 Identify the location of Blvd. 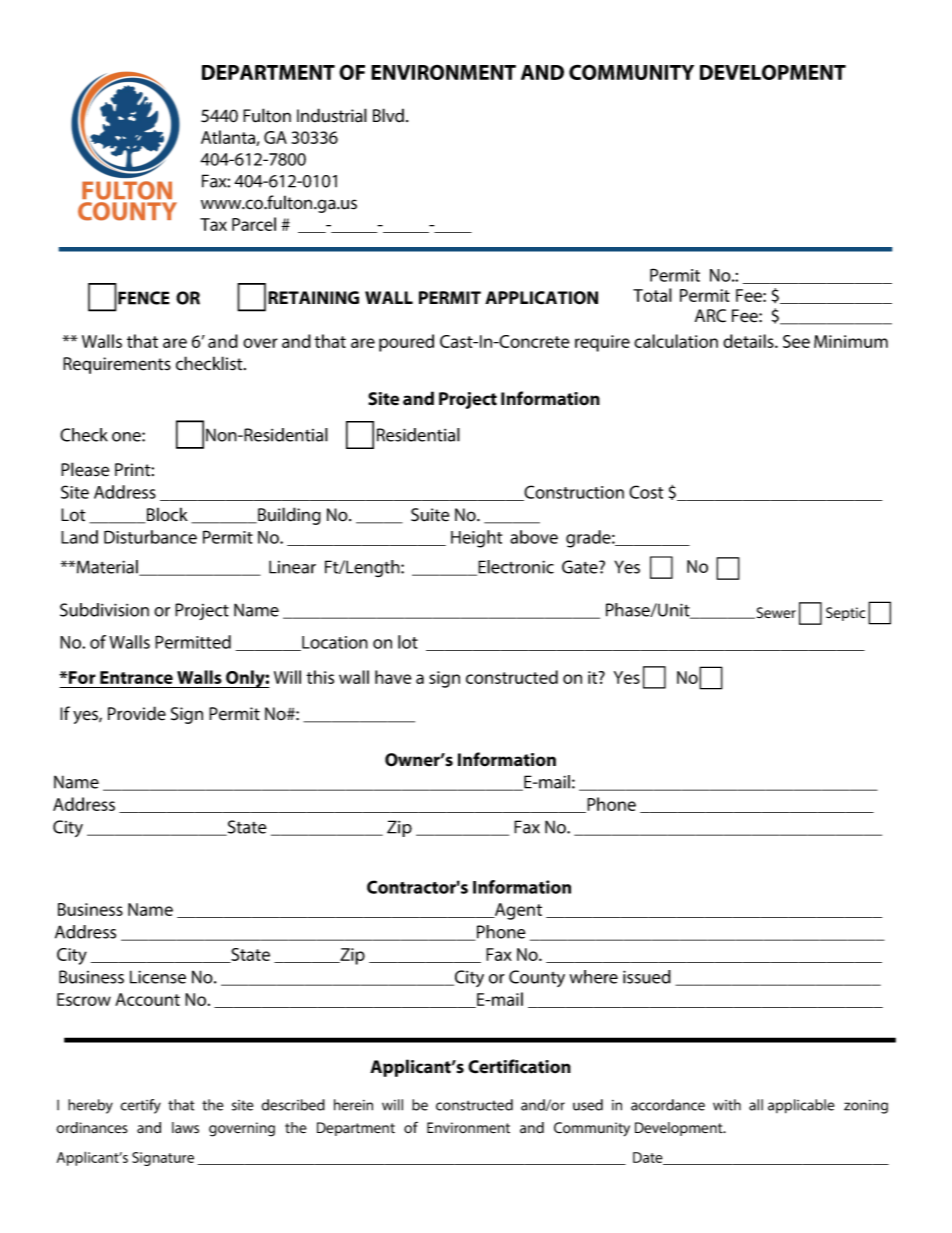
(388, 115).
